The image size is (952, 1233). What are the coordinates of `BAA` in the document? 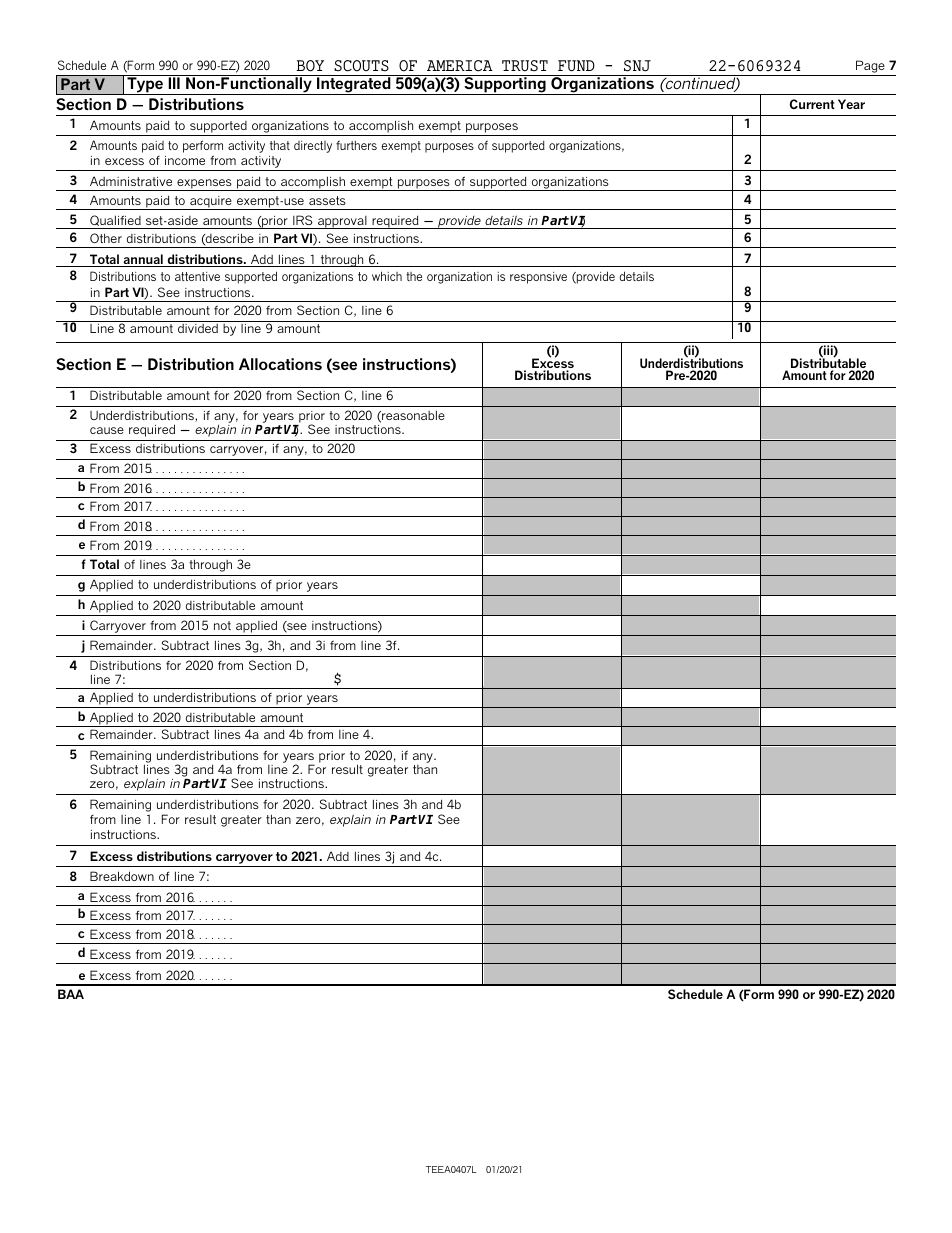 It's located at (71, 994).
